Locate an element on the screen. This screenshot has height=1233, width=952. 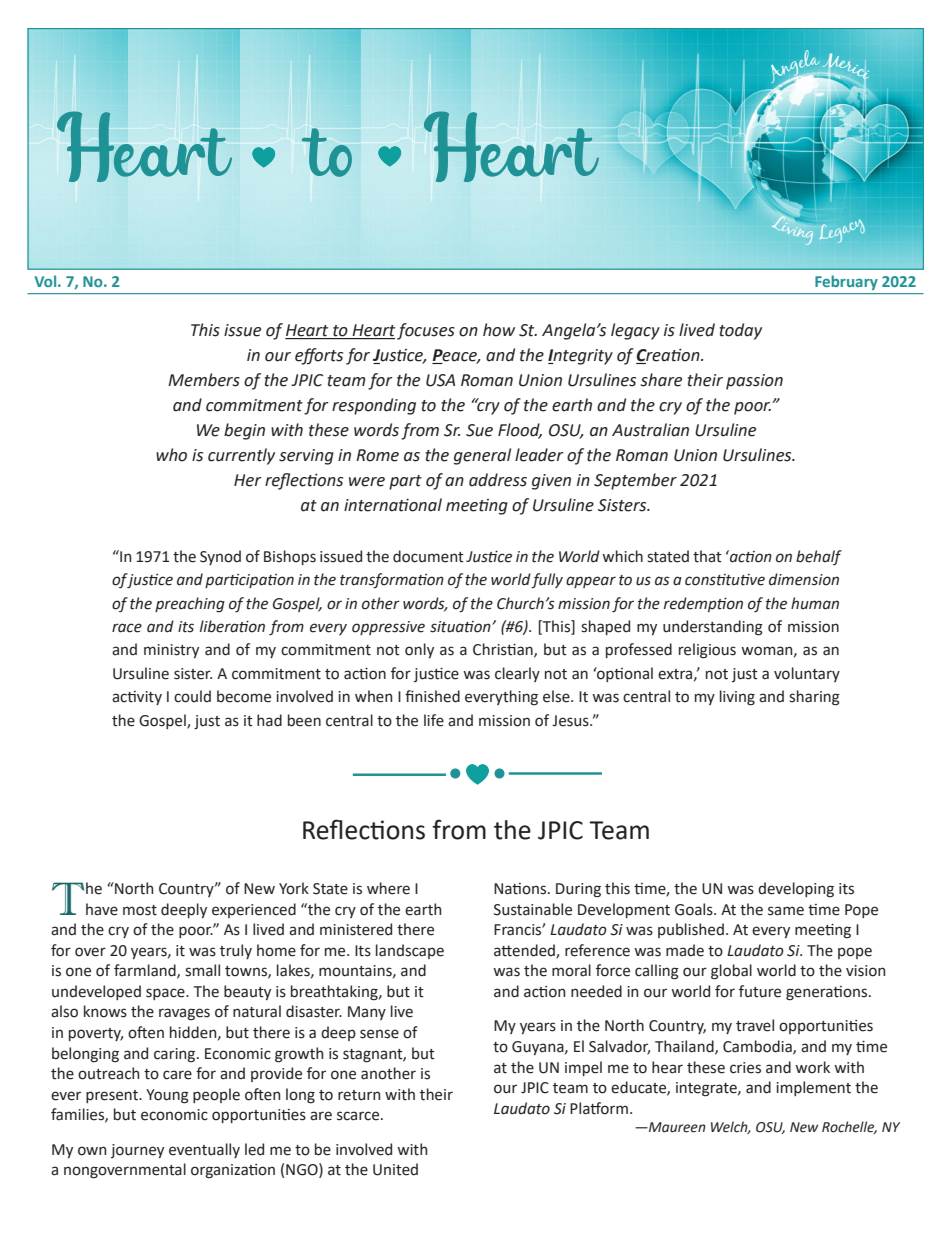
document is located at coordinates (428, 556).
